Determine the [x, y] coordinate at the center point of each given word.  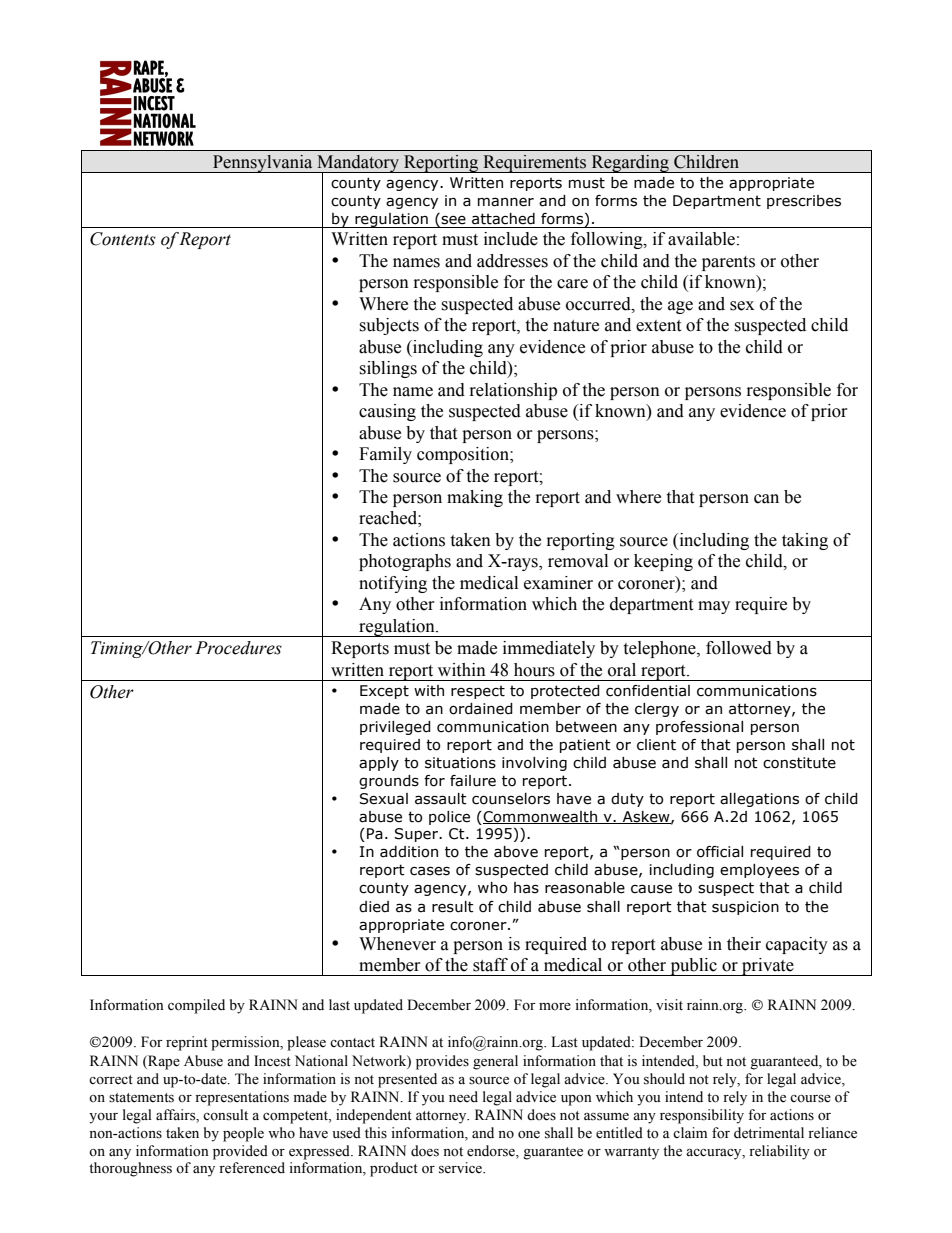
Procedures [238, 648]
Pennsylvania [263, 164]
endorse [492, 1151]
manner [506, 202]
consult [225, 1115]
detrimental [769, 1133]
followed [739, 648]
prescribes [804, 202]
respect [478, 692]
